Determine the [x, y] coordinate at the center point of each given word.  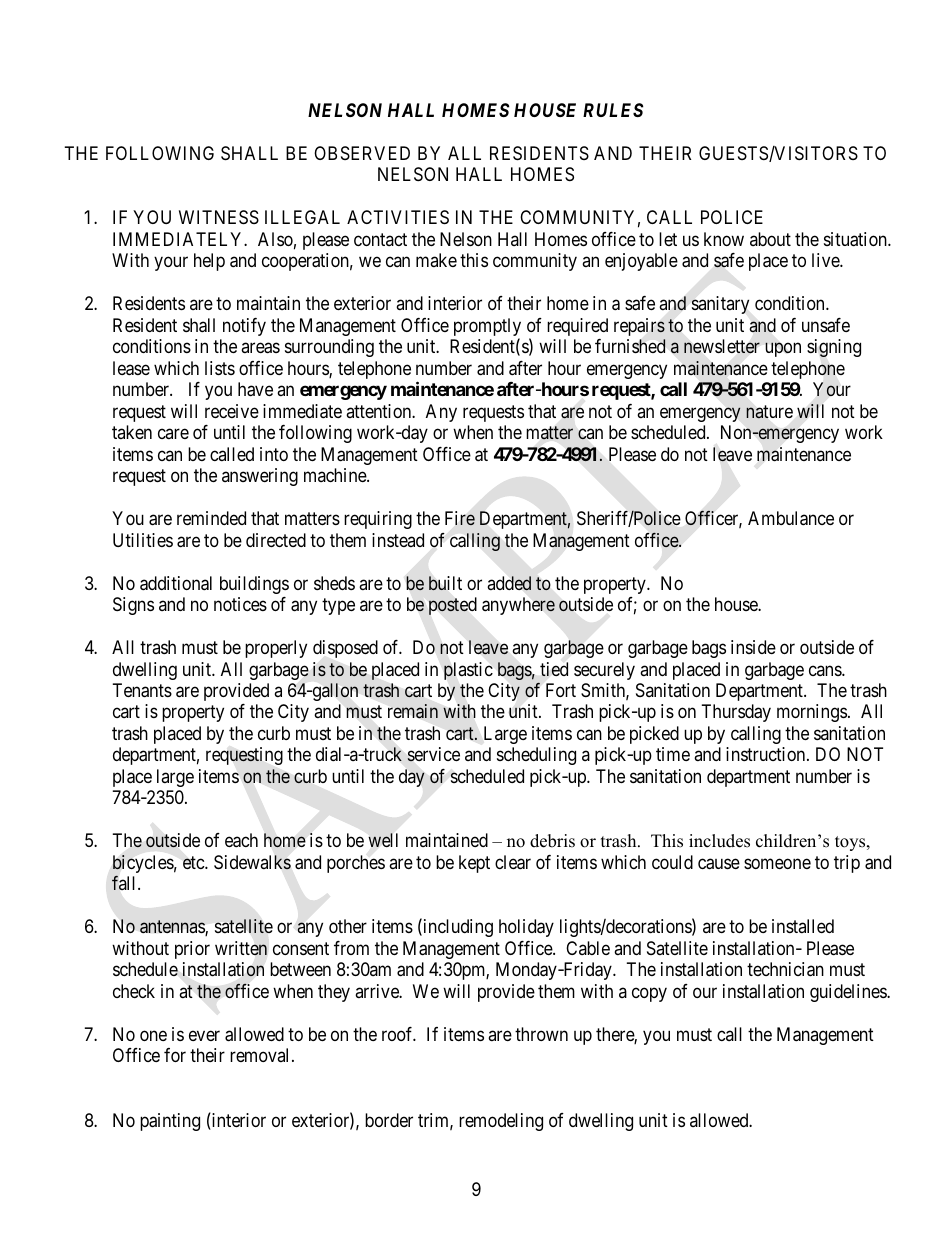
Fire [460, 518]
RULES [613, 110]
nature [769, 412]
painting [170, 1122]
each [241, 840]
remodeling [501, 1122]
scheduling [536, 756]
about [770, 239]
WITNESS [219, 217]
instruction [767, 754]
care [173, 434]
